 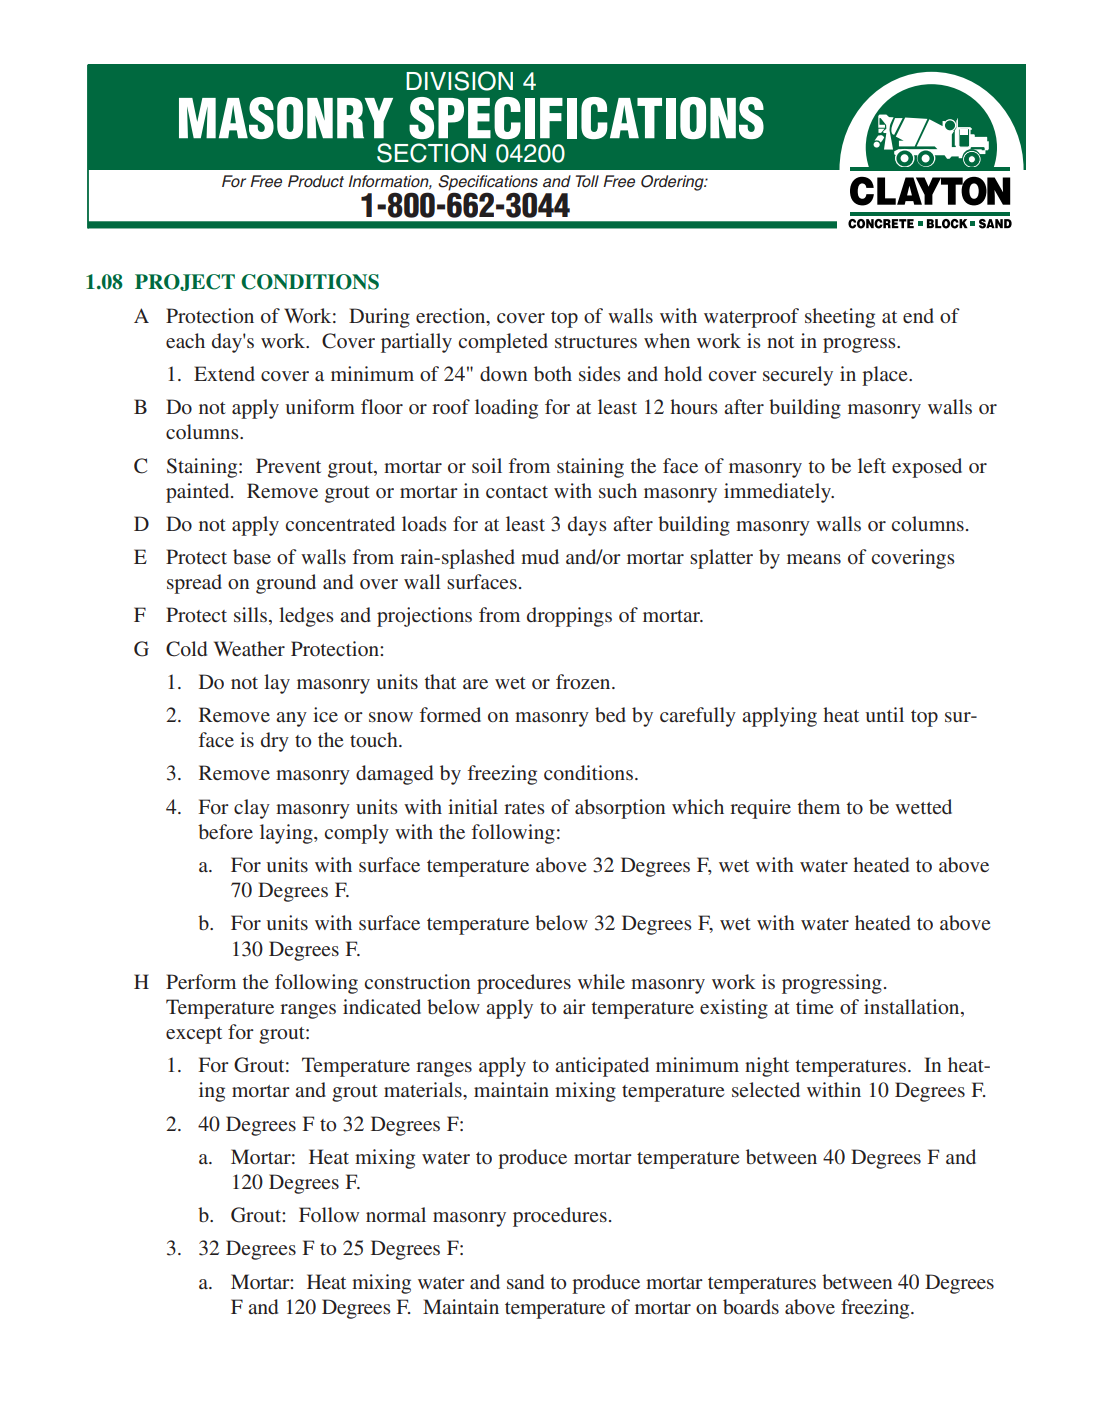 I want to click on left, so click(x=872, y=465).
